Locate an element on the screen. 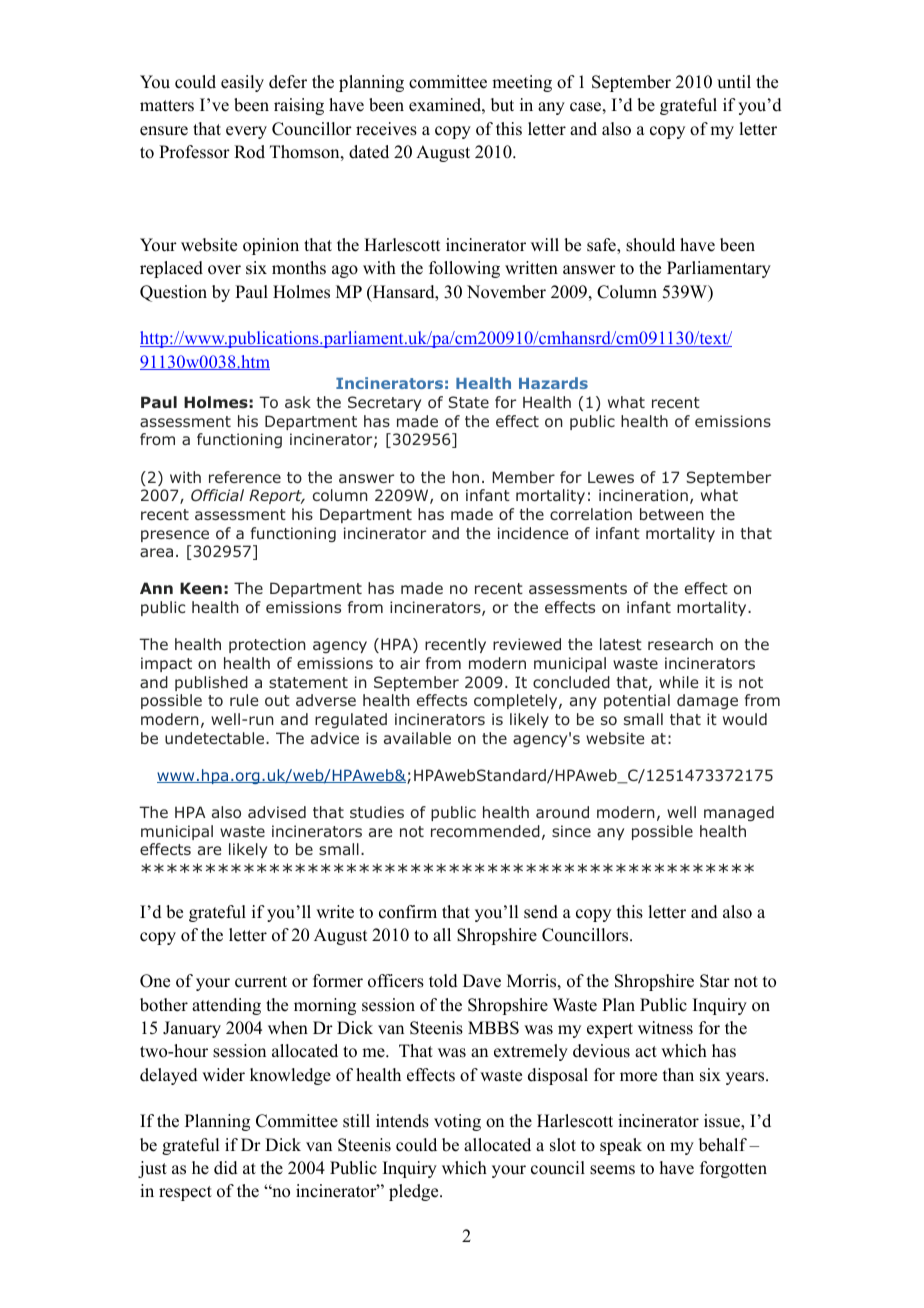  behalf is located at coordinates (723, 1145).
